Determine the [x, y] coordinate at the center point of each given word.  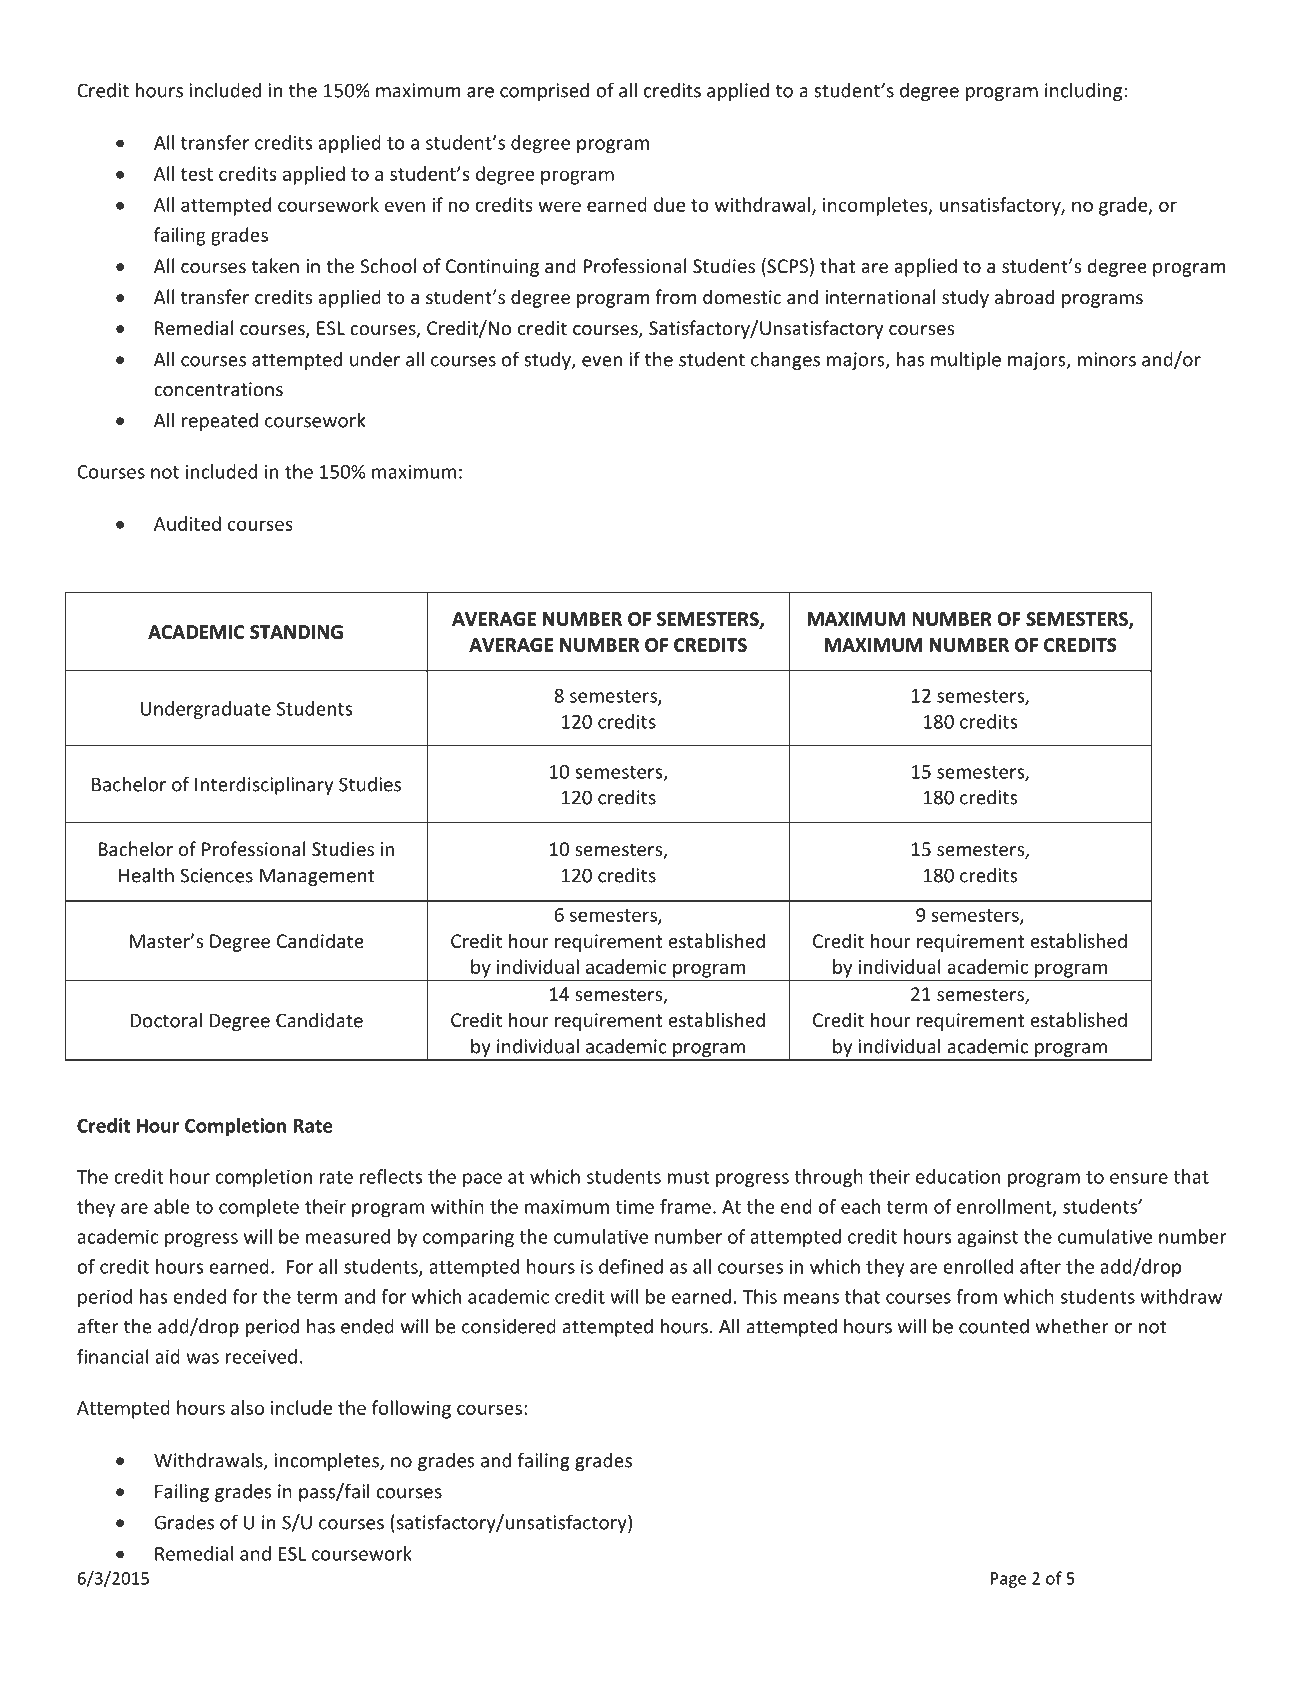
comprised [544, 92]
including [1085, 92]
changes [785, 361]
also [247, 1407]
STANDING [296, 632]
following [411, 1409]
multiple [966, 361]
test [197, 174]
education [958, 1176]
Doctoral [166, 1020]
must [688, 1177]
